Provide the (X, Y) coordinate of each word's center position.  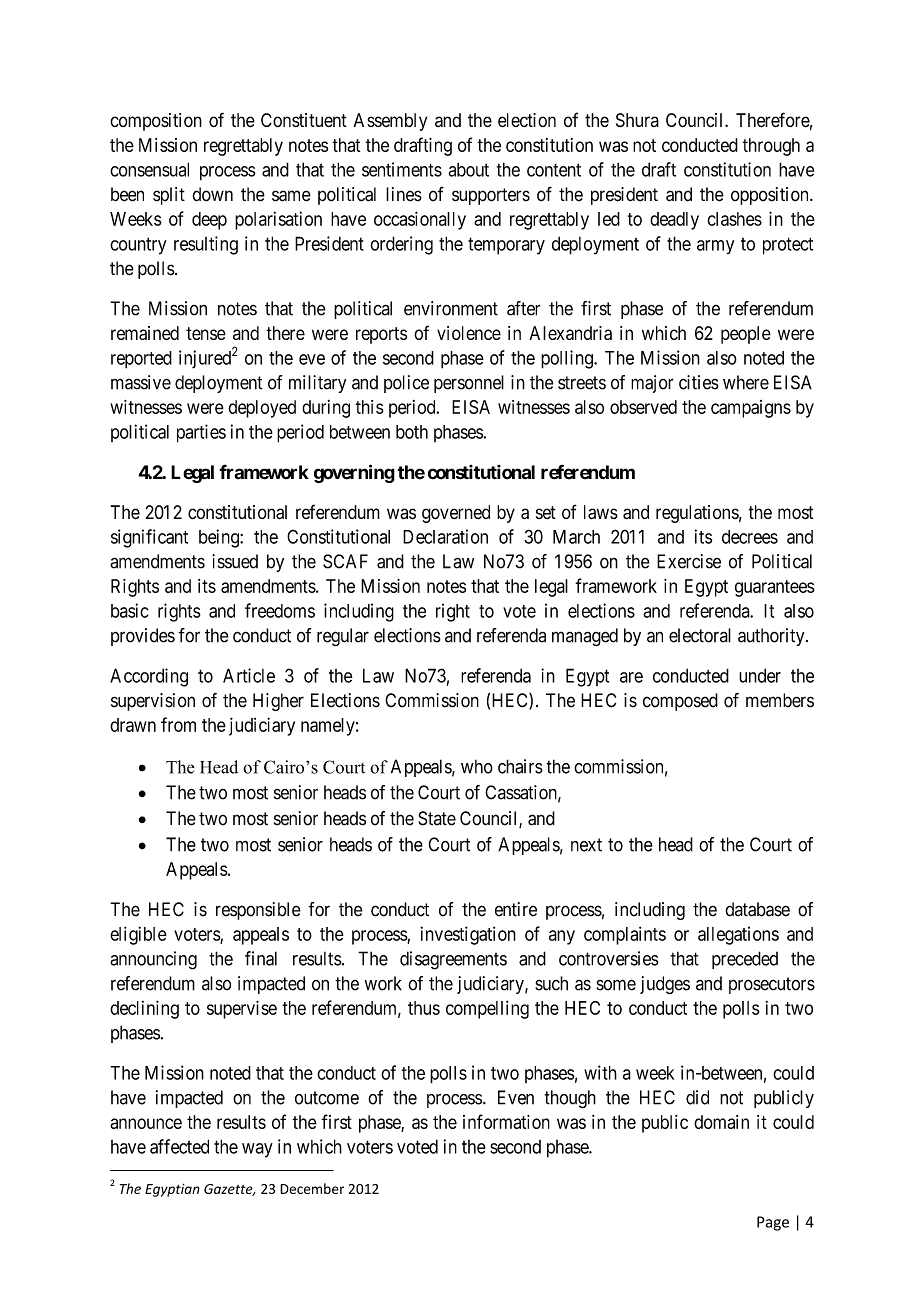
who (477, 767)
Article (249, 675)
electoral (700, 635)
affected (179, 1146)
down (212, 194)
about (468, 169)
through (771, 147)
